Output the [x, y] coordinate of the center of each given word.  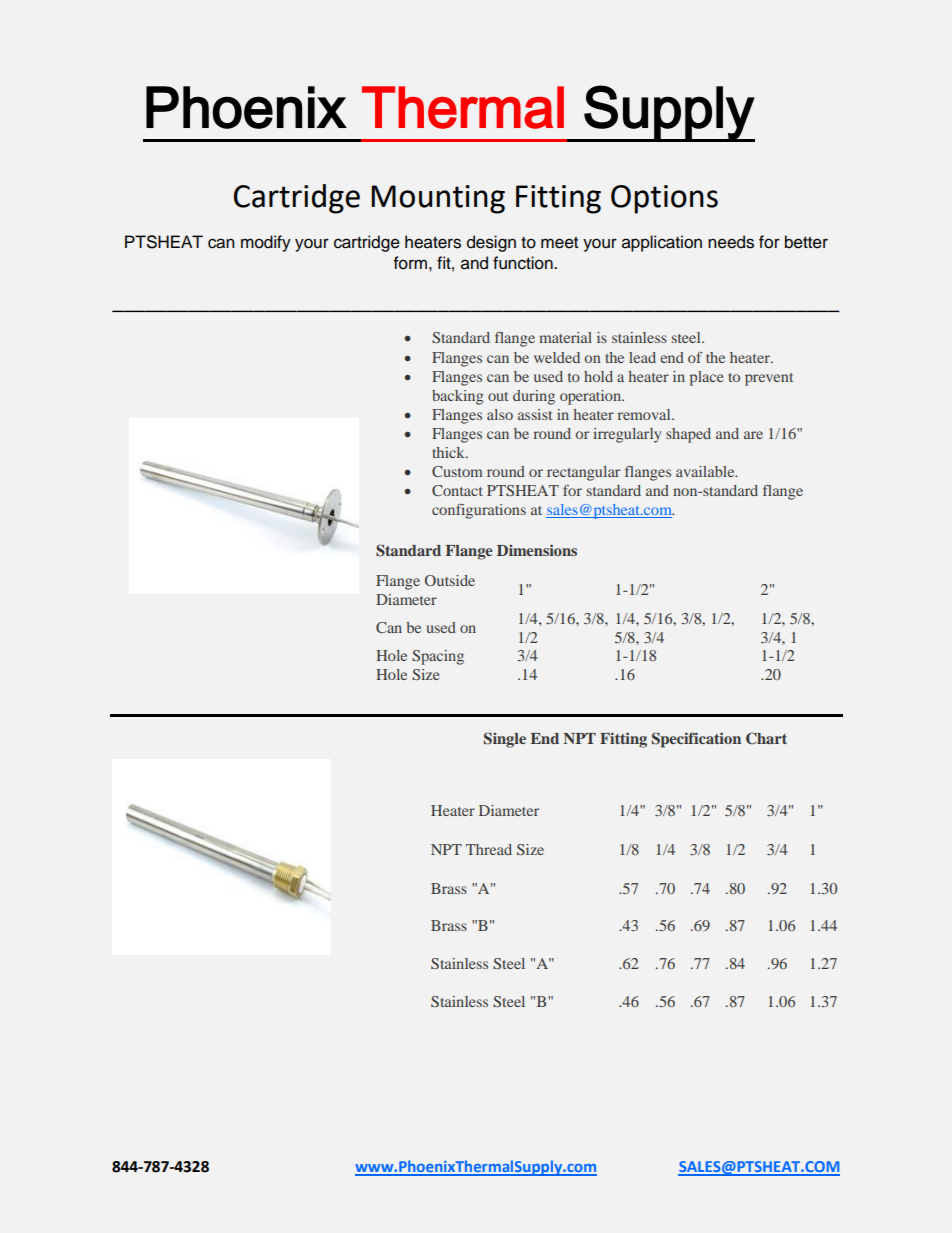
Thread [489, 849]
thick [449, 452]
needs [731, 242]
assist [535, 414]
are [753, 435]
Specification [696, 740]
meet [559, 243]
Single [505, 740]
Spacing [438, 657]
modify [266, 243]
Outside [450, 580]
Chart [766, 738]
